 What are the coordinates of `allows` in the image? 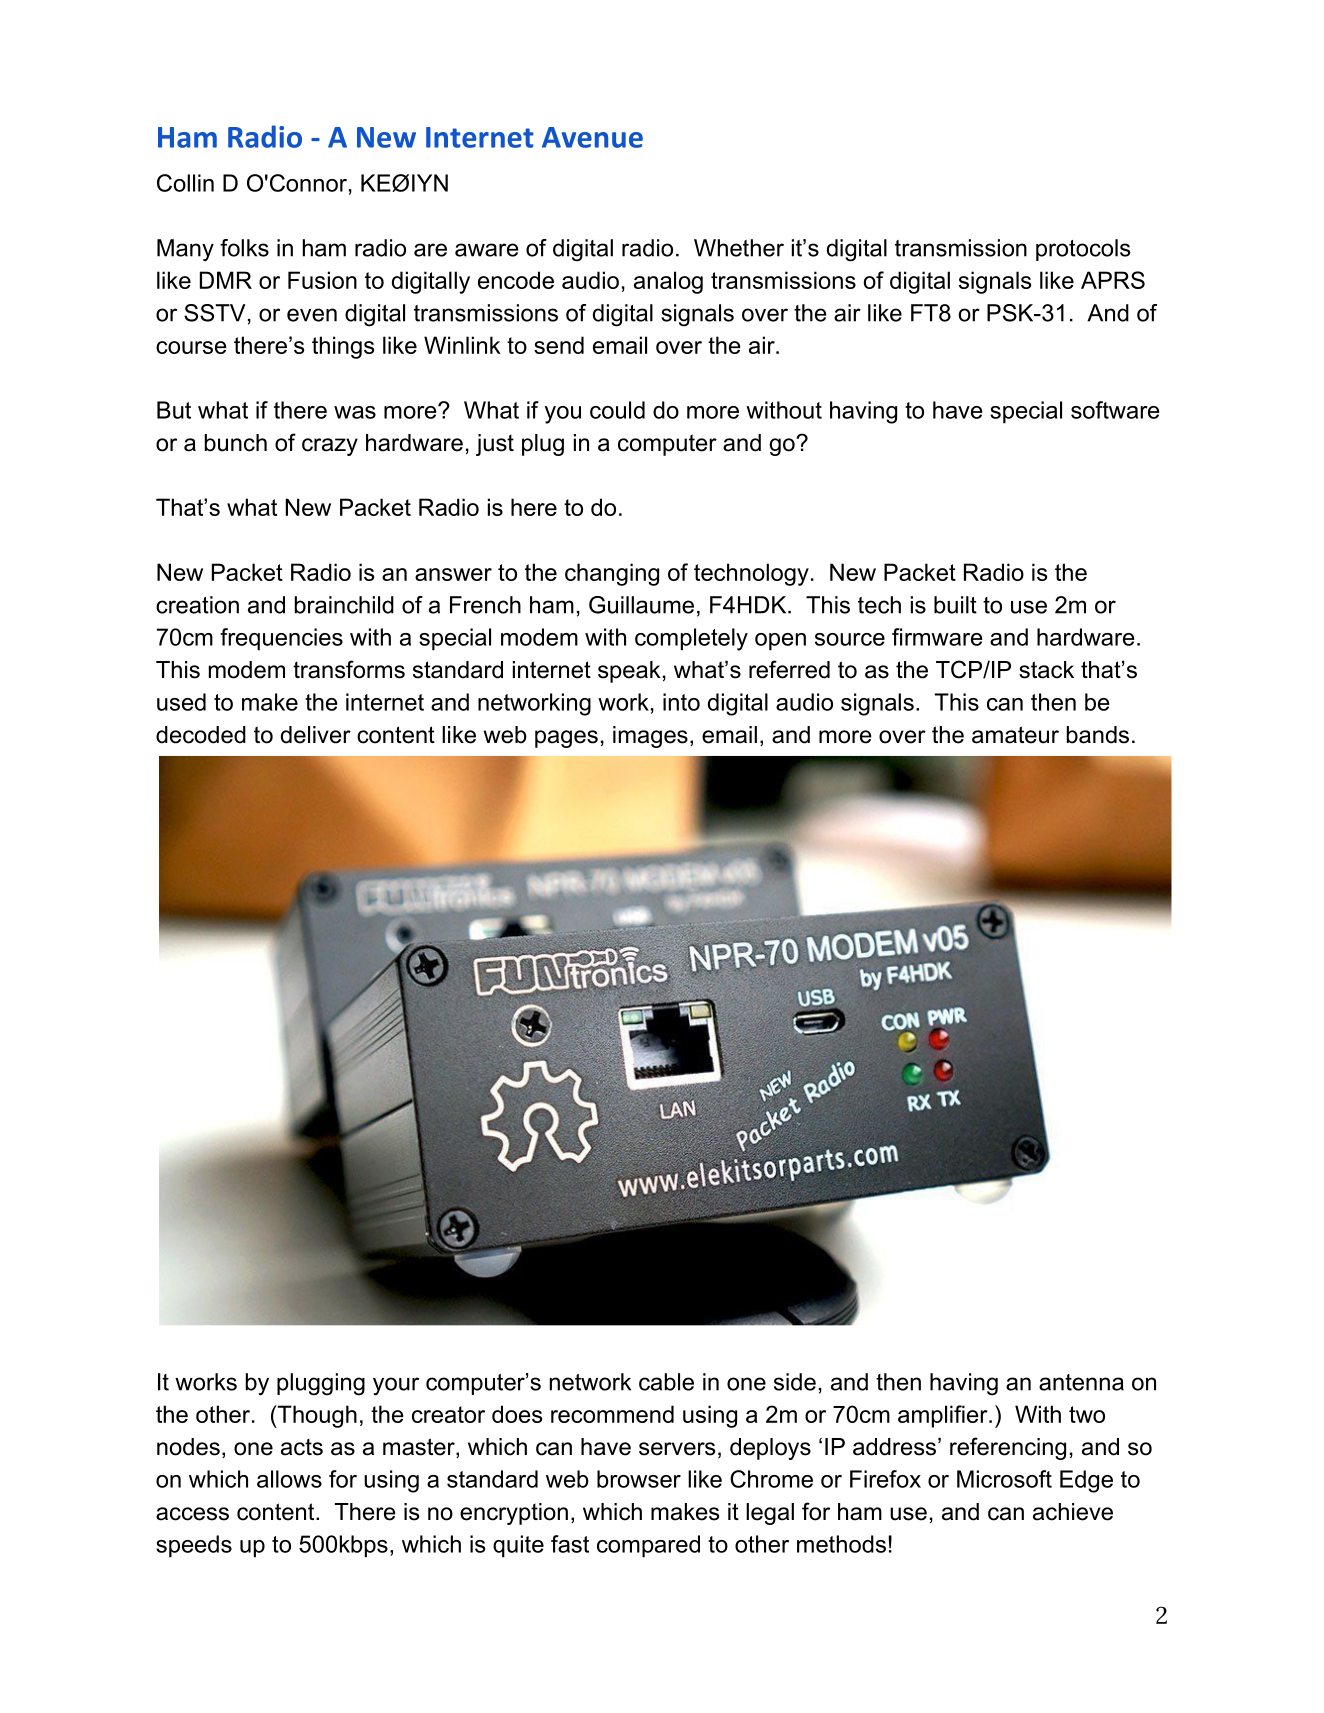 It's located at (289, 1479).
